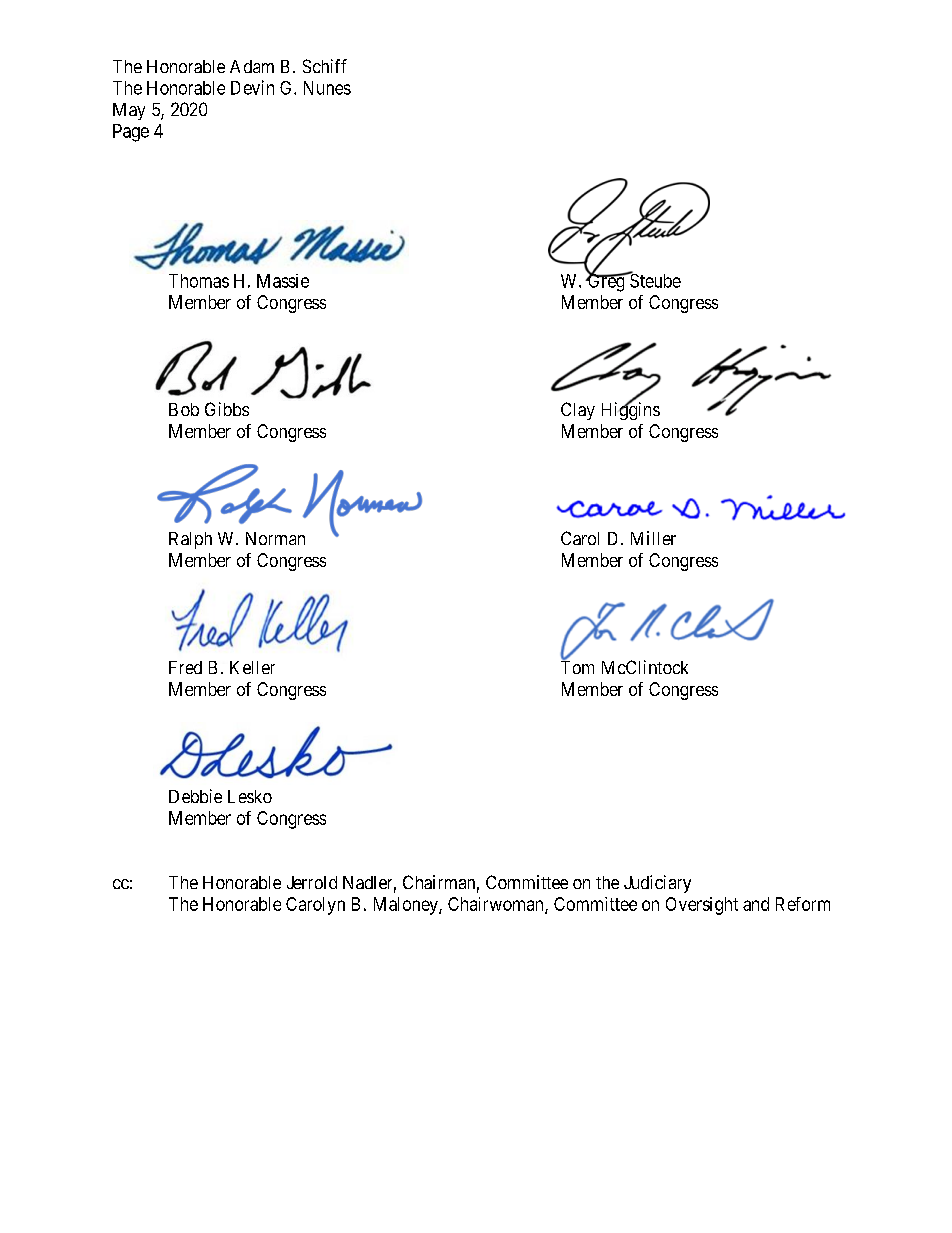 This document has width=952, height=1233. I want to click on Fred, so click(185, 667).
